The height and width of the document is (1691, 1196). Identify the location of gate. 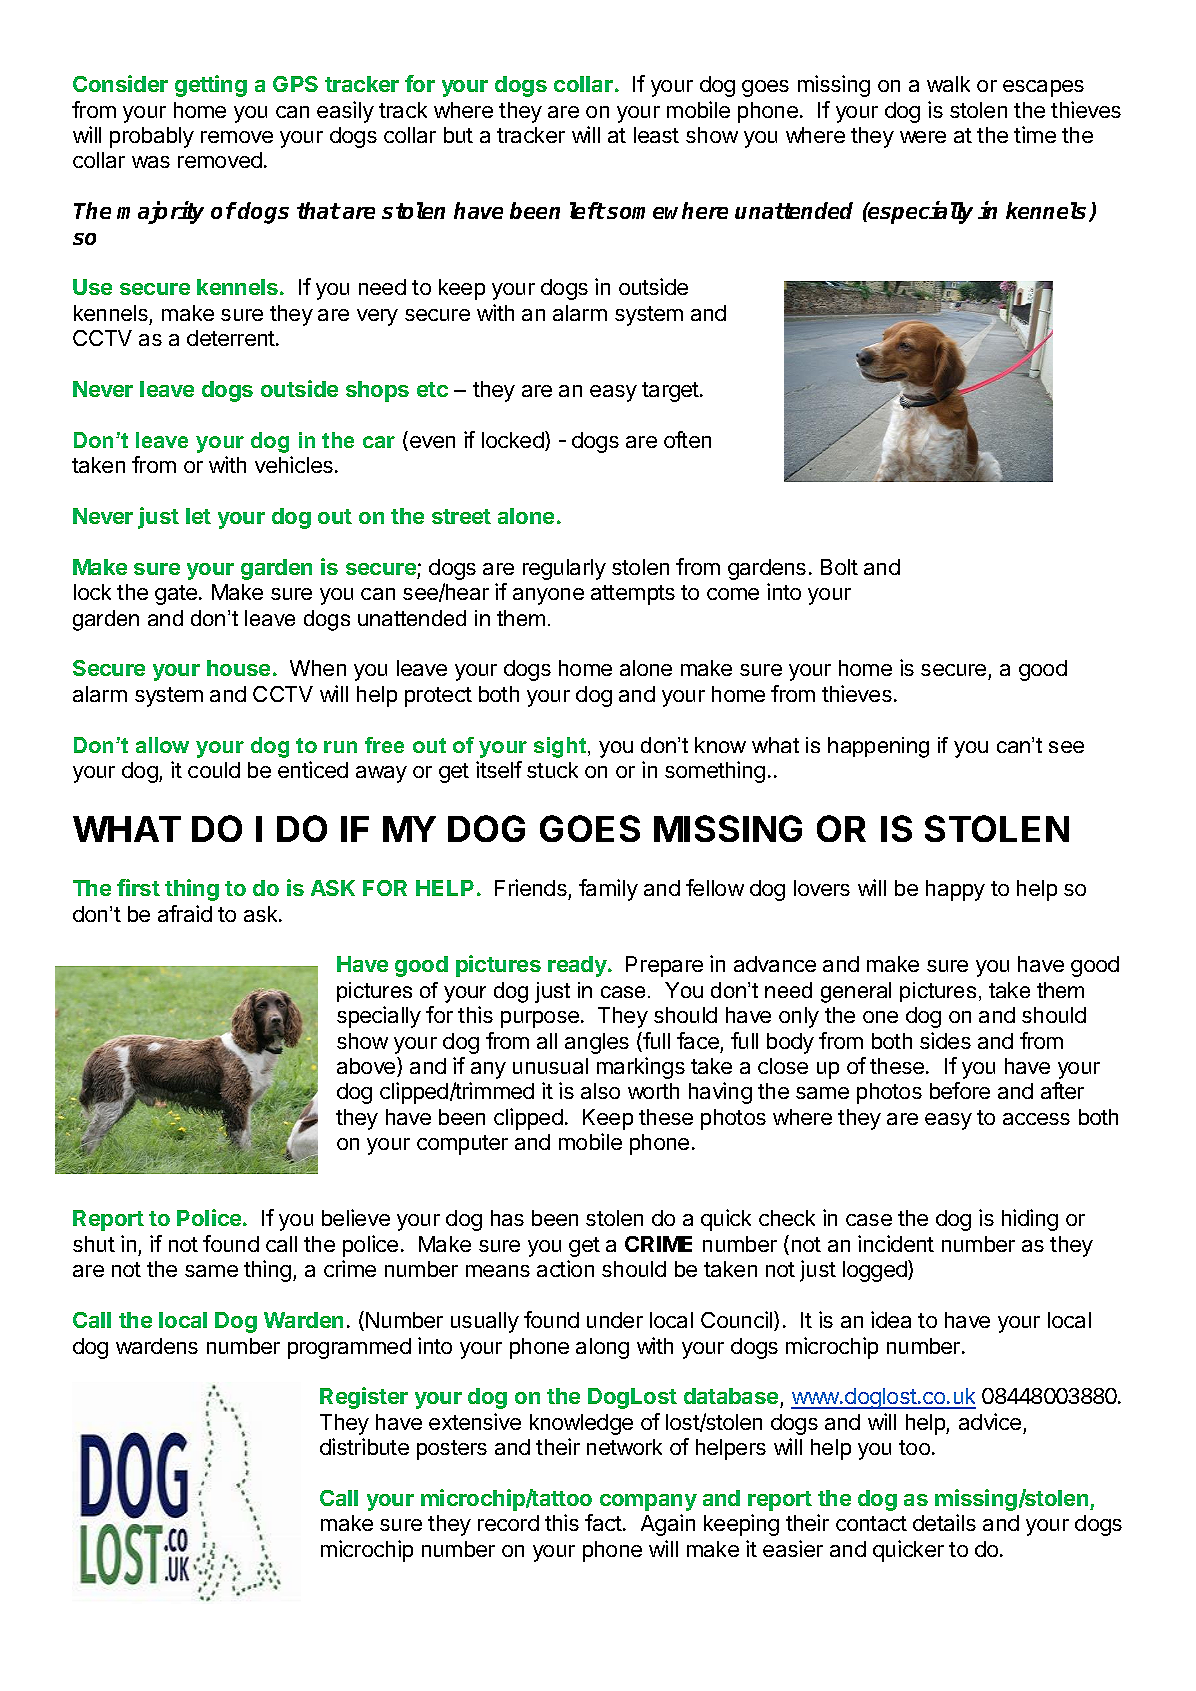
(176, 595).
